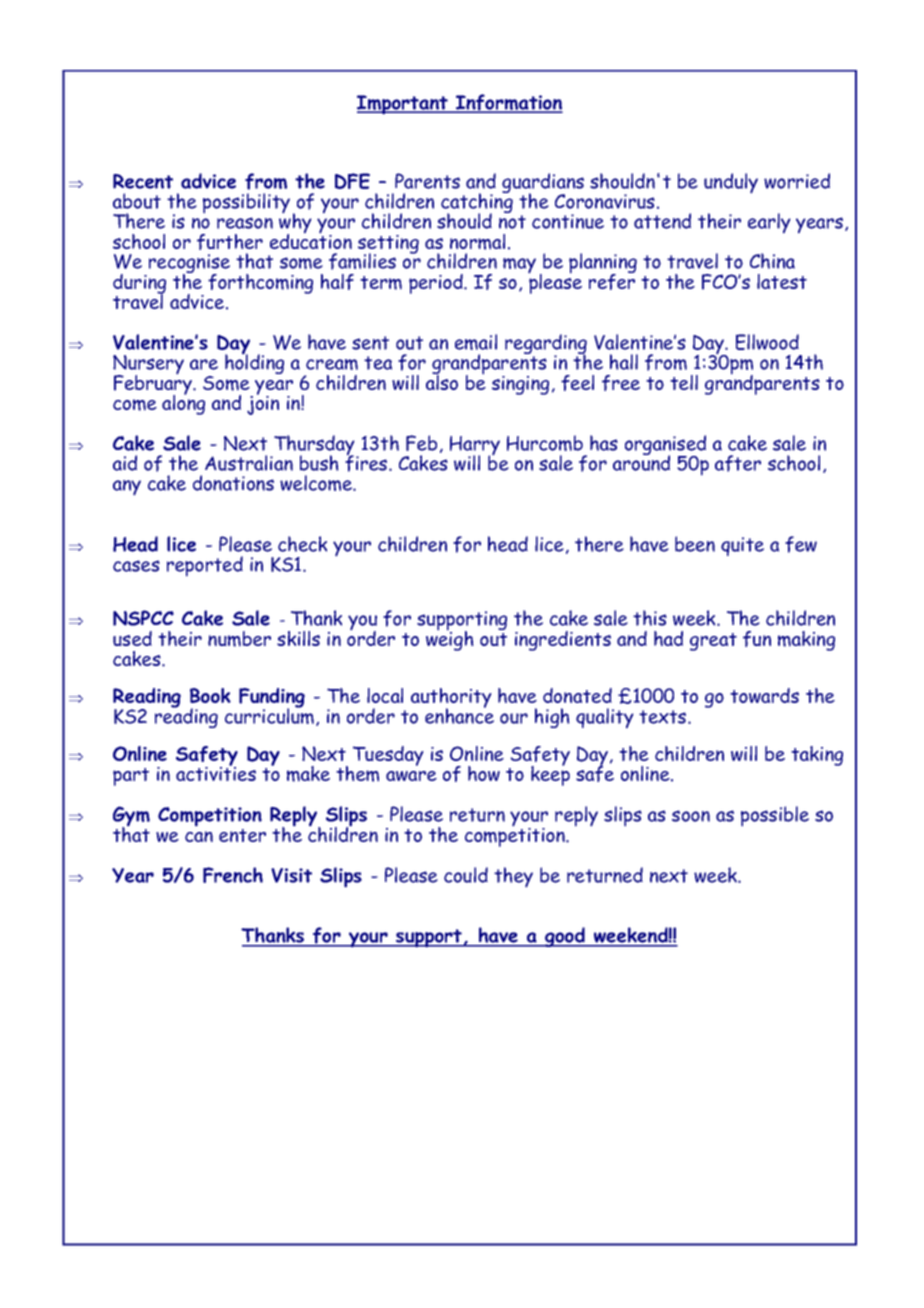 The image size is (924, 1308). Describe the element at coordinates (475, 447) in the image. I see `Harry` at that location.
